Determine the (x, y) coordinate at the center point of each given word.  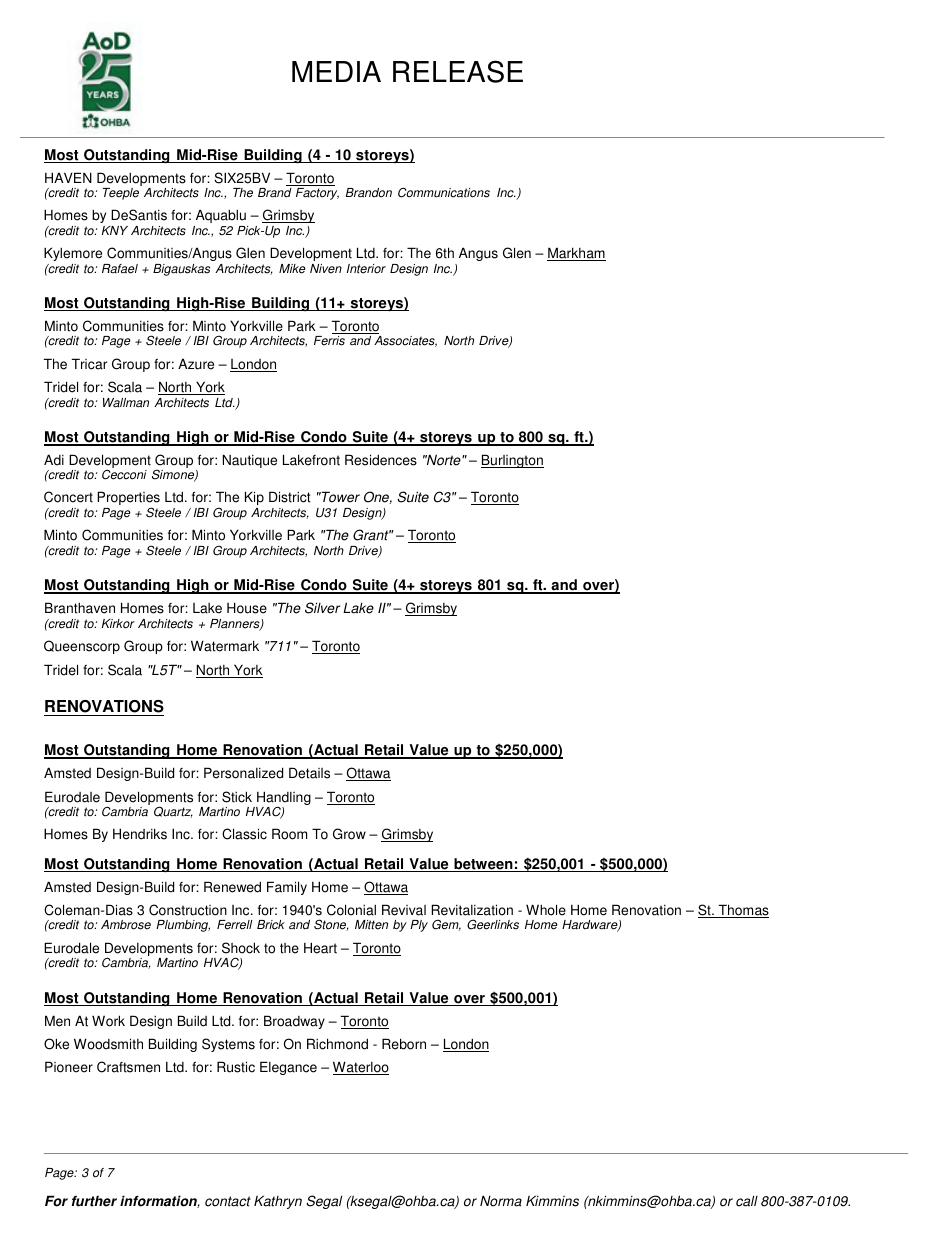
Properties (128, 499)
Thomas (742, 911)
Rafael (120, 269)
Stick (237, 797)
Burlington (512, 461)
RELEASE (458, 71)
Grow (349, 834)
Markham (576, 254)
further (94, 1201)
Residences (381, 460)
